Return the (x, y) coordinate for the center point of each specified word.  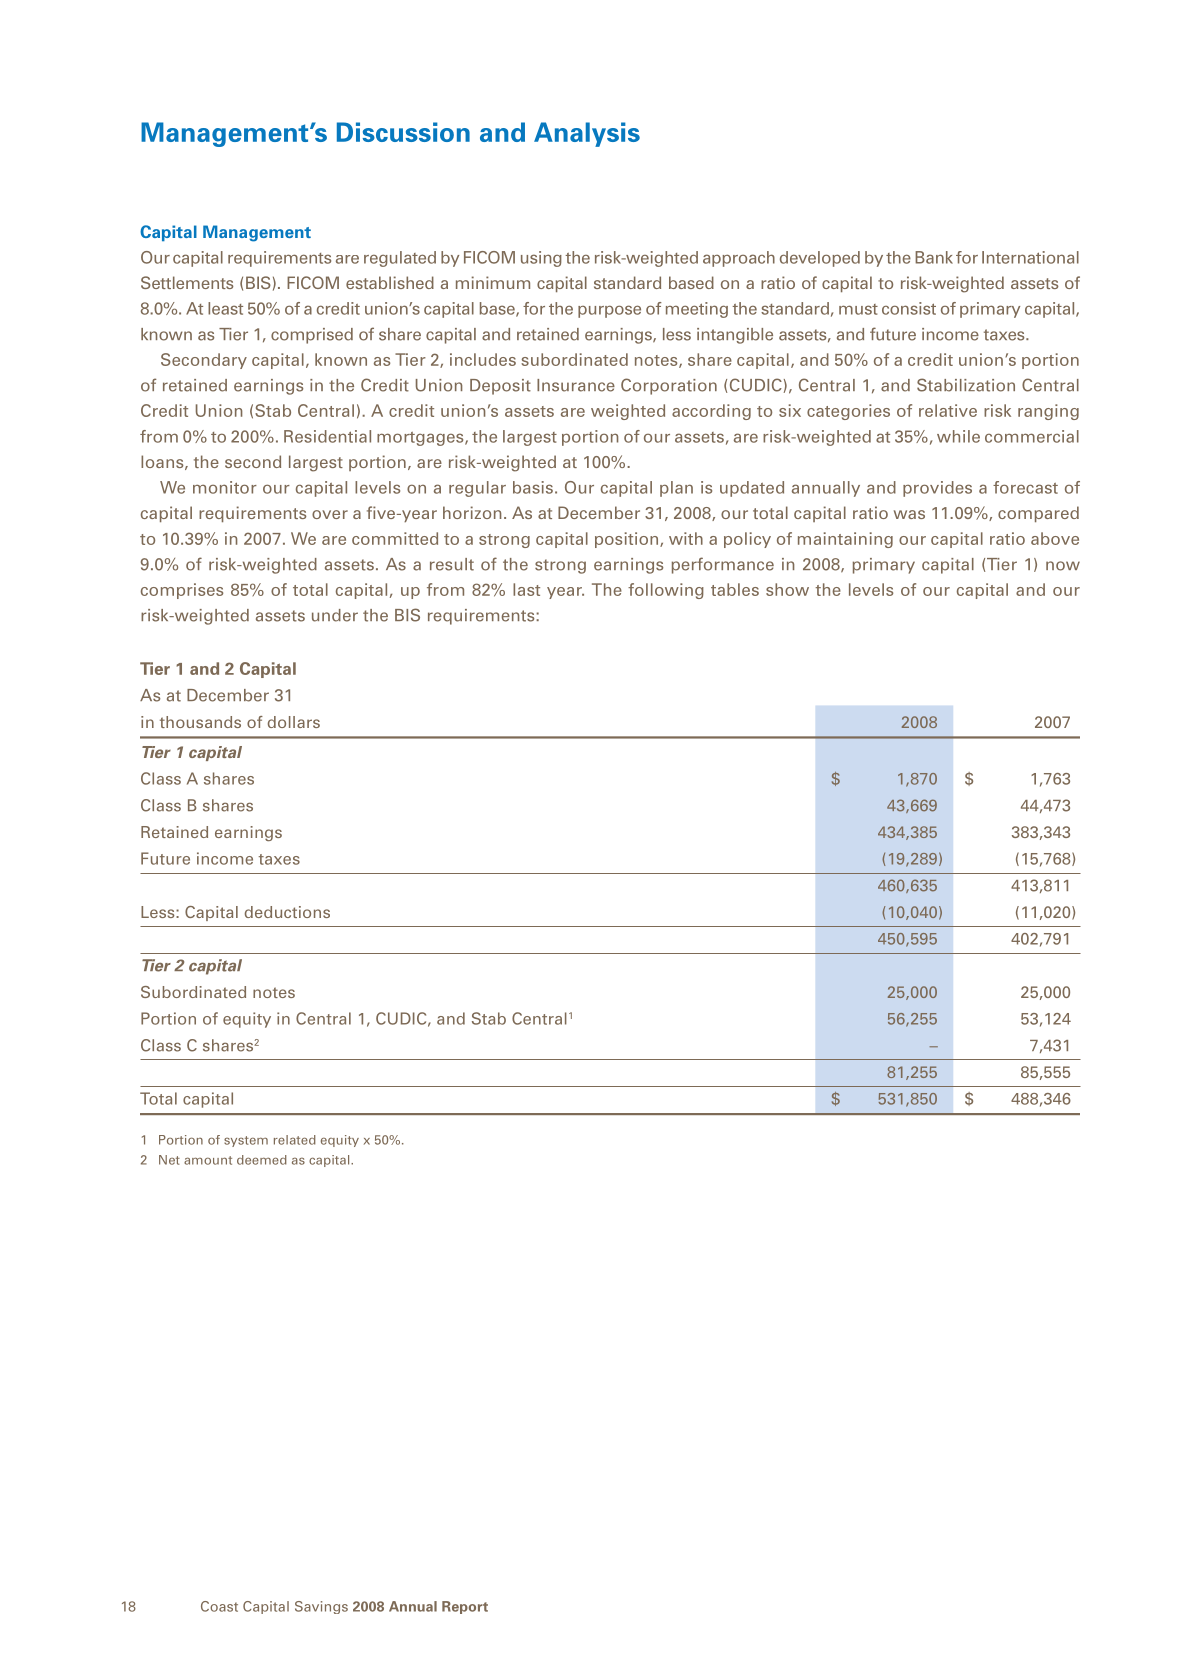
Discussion (403, 132)
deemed (262, 1160)
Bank (934, 257)
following (666, 591)
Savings (321, 1607)
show (787, 589)
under (335, 615)
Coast (219, 1606)
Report (465, 1607)
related (295, 1140)
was (909, 514)
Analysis (587, 134)
